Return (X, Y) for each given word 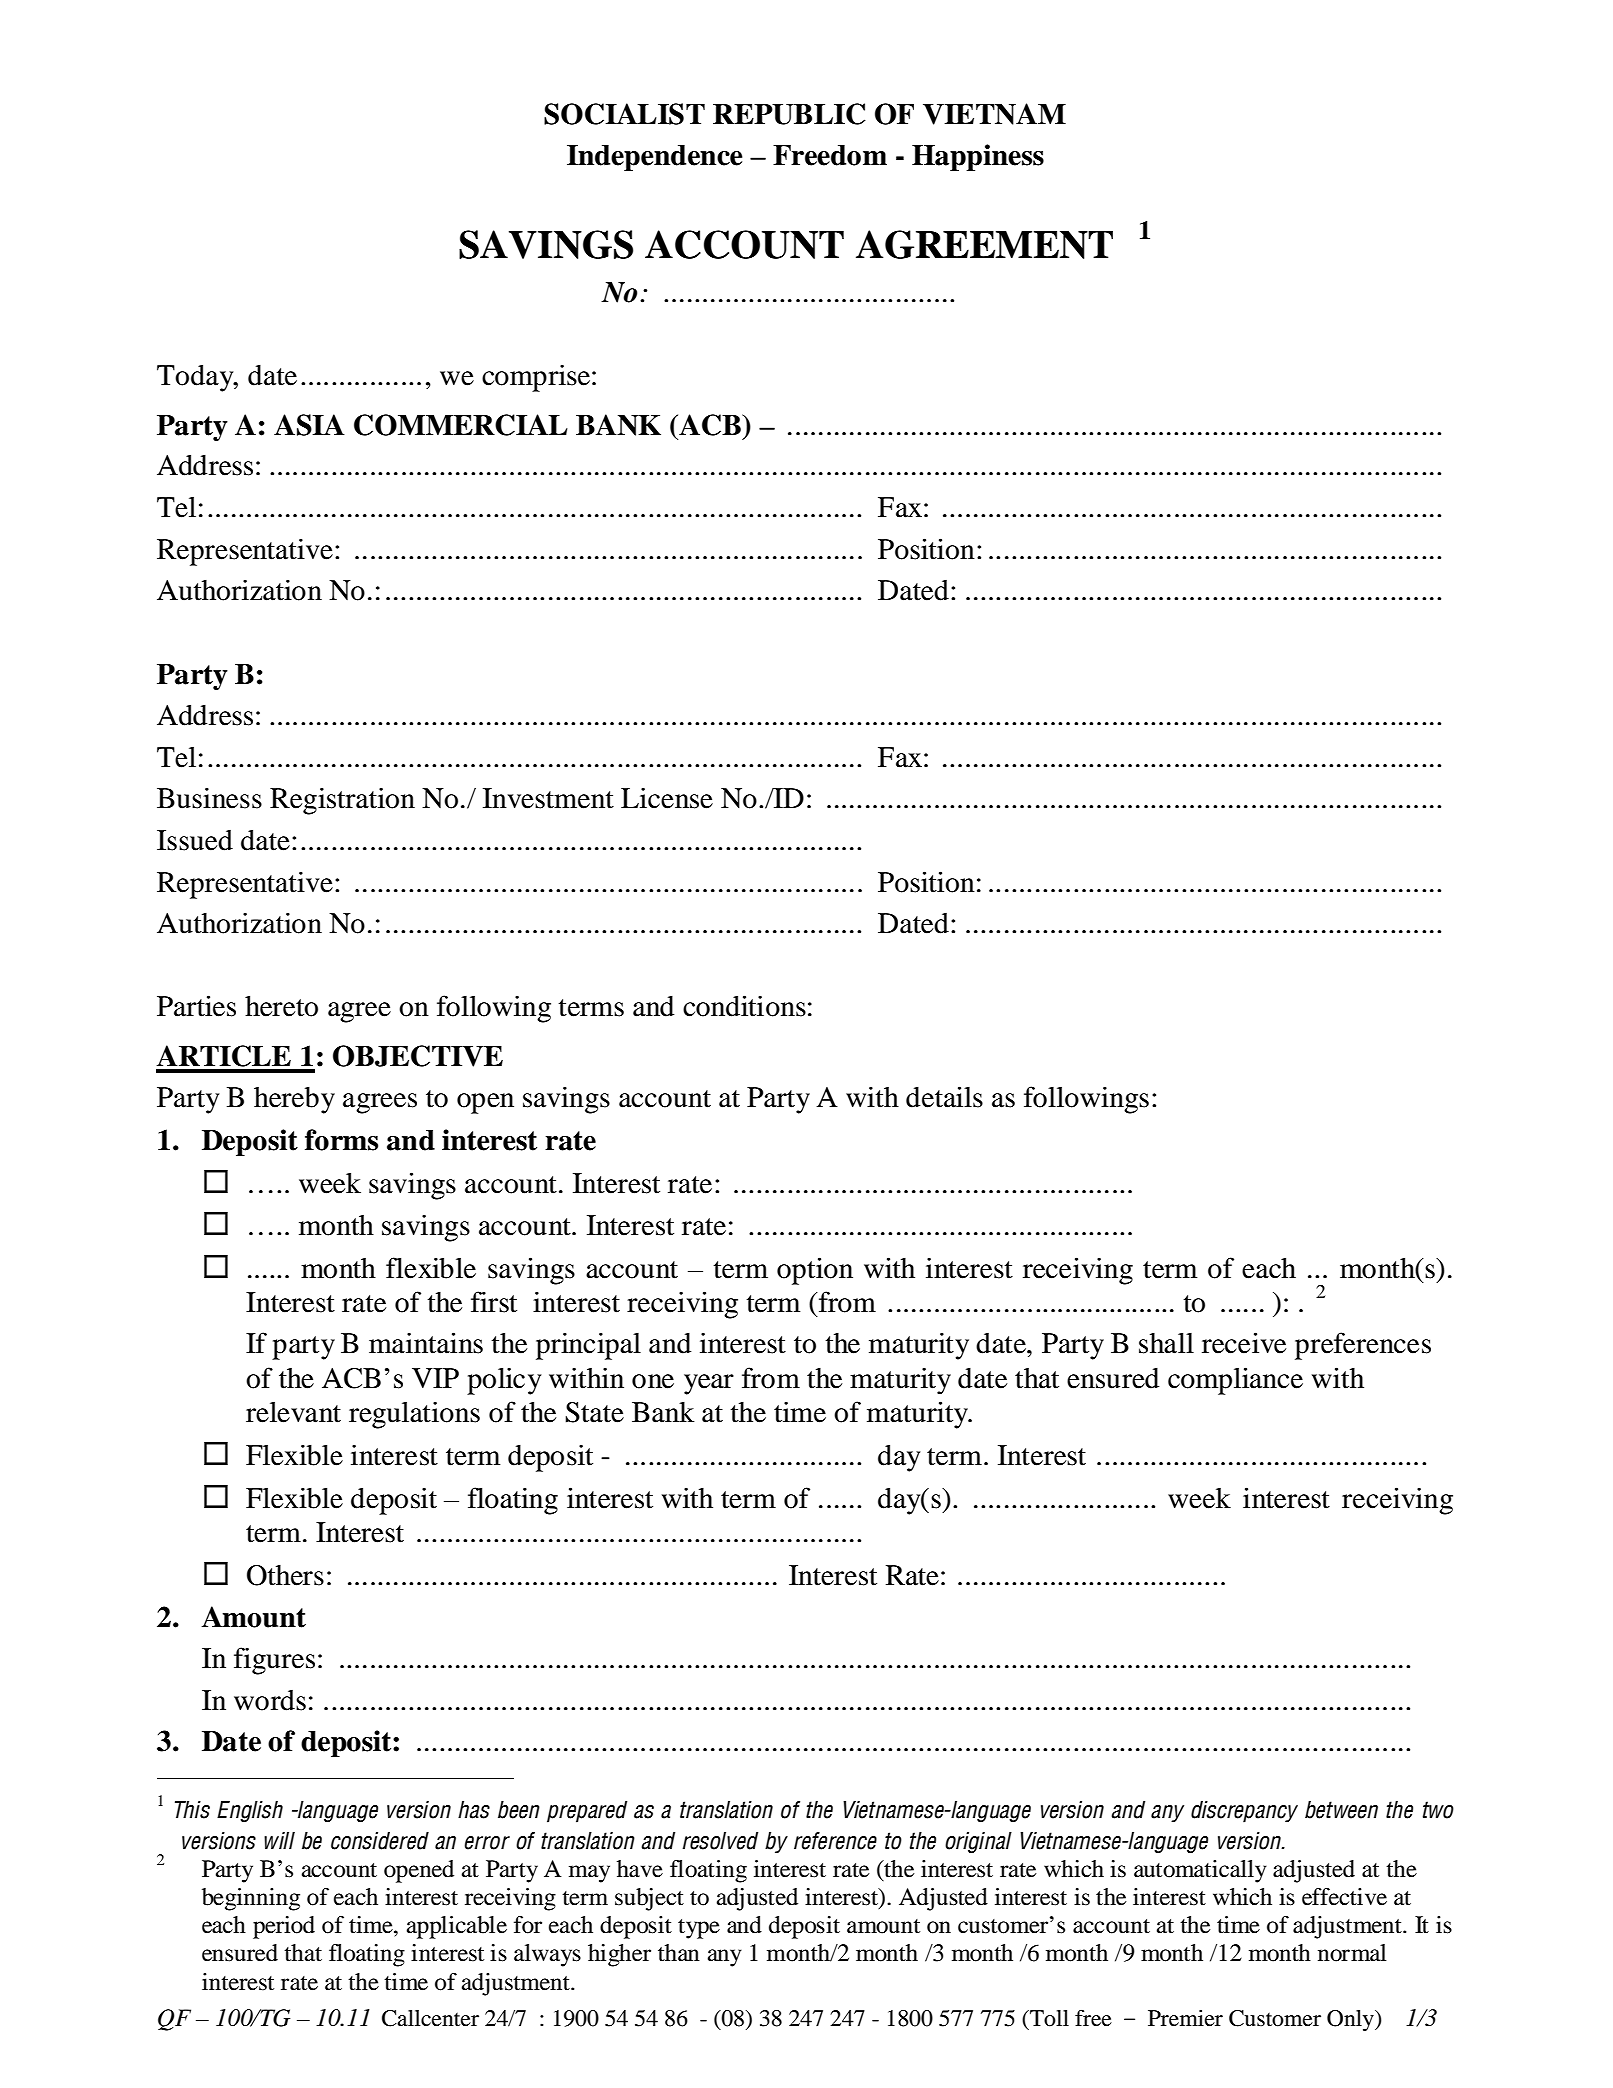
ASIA (309, 425)
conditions (744, 1006)
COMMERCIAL (461, 425)
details (944, 1097)
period (284, 1927)
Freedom (830, 155)
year (709, 1384)
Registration (342, 801)
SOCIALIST (624, 114)
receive (1244, 1343)
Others (285, 1575)
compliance (1235, 1381)
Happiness (978, 157)
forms (341, 1140)
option (815, 1271)
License (667, 798)
